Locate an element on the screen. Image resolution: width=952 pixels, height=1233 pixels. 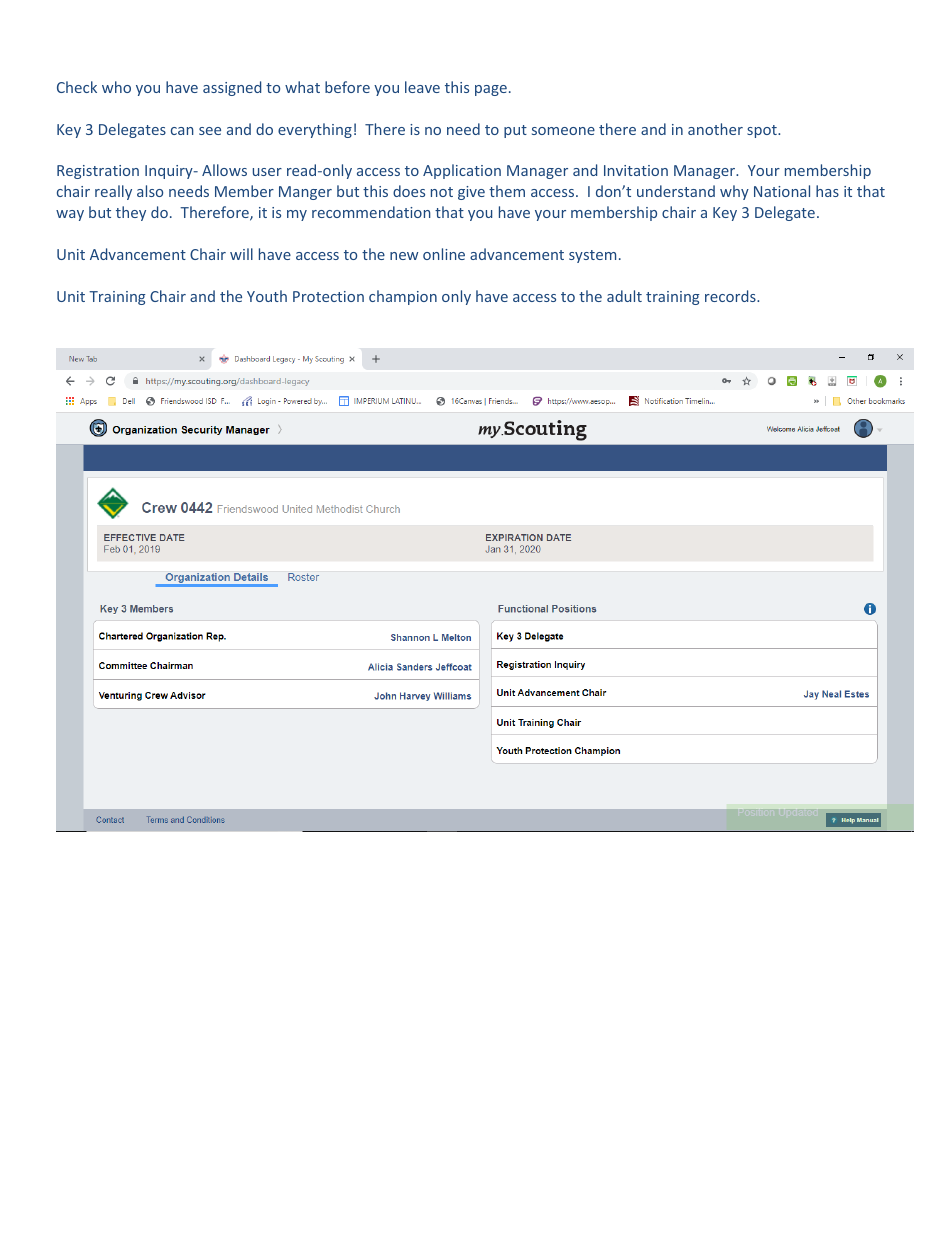
recommendation is located at coordinates (371, 212).
